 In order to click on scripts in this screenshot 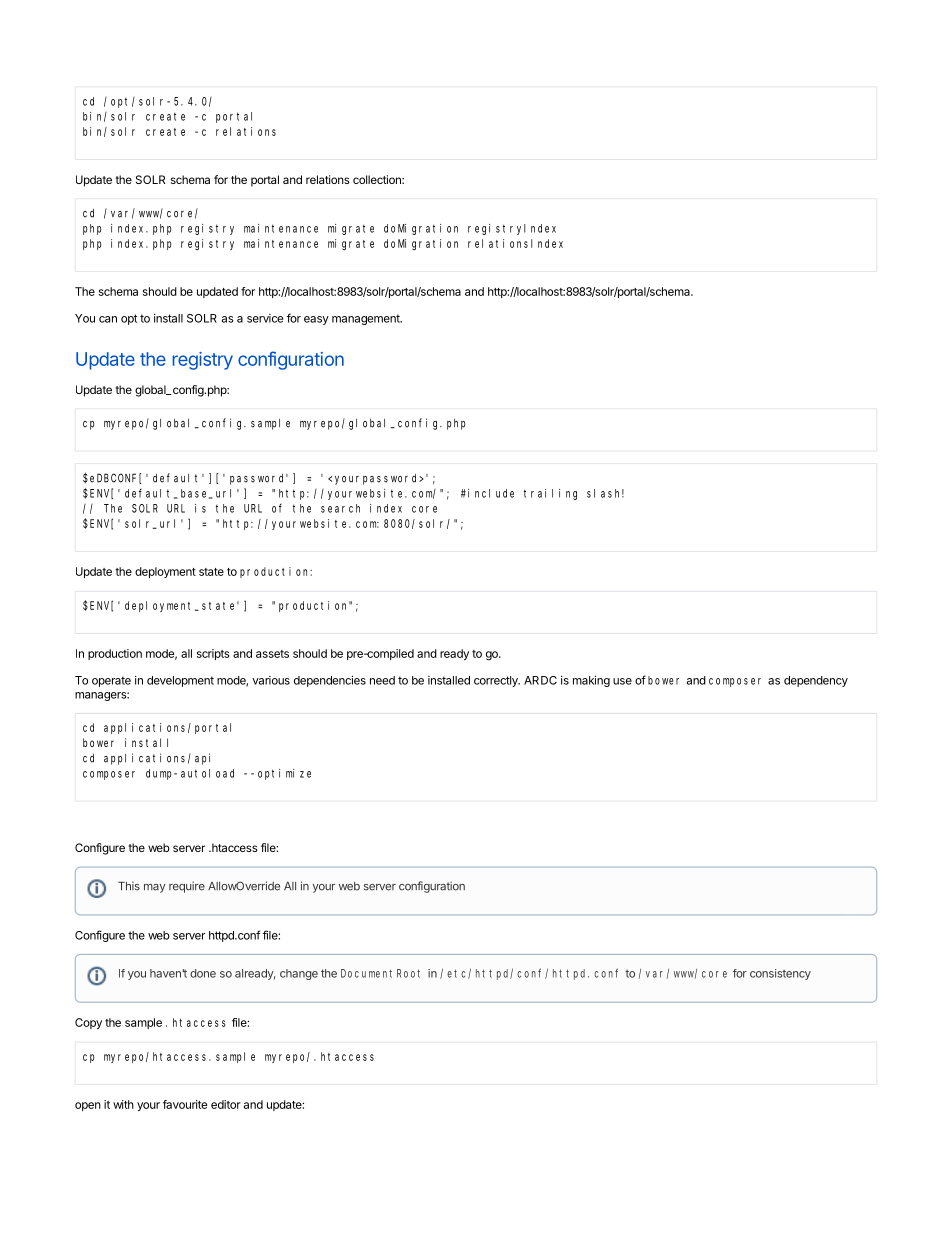, I will do `click(213, 654)`.
